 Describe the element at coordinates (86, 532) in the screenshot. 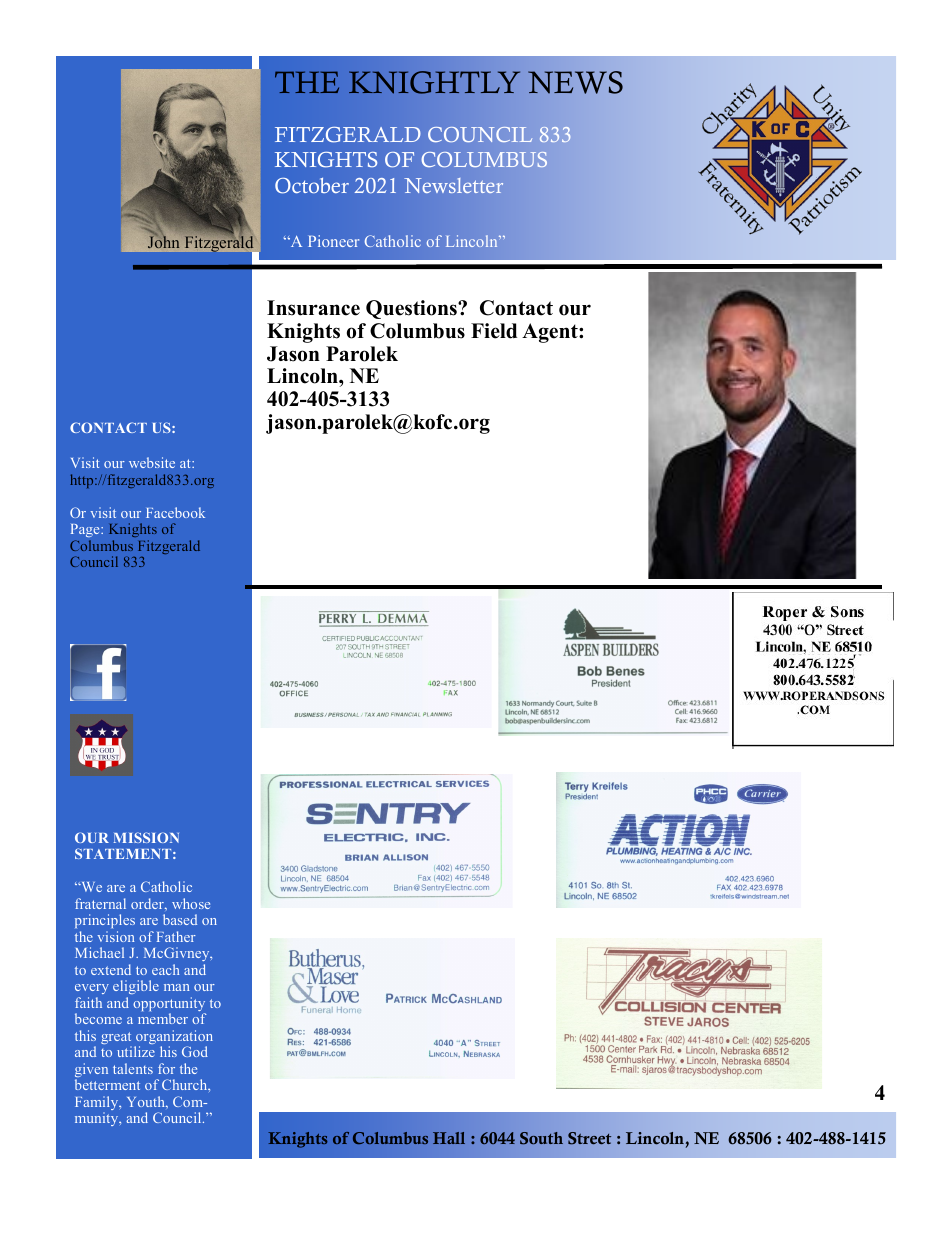

I see `Page` at that location.
